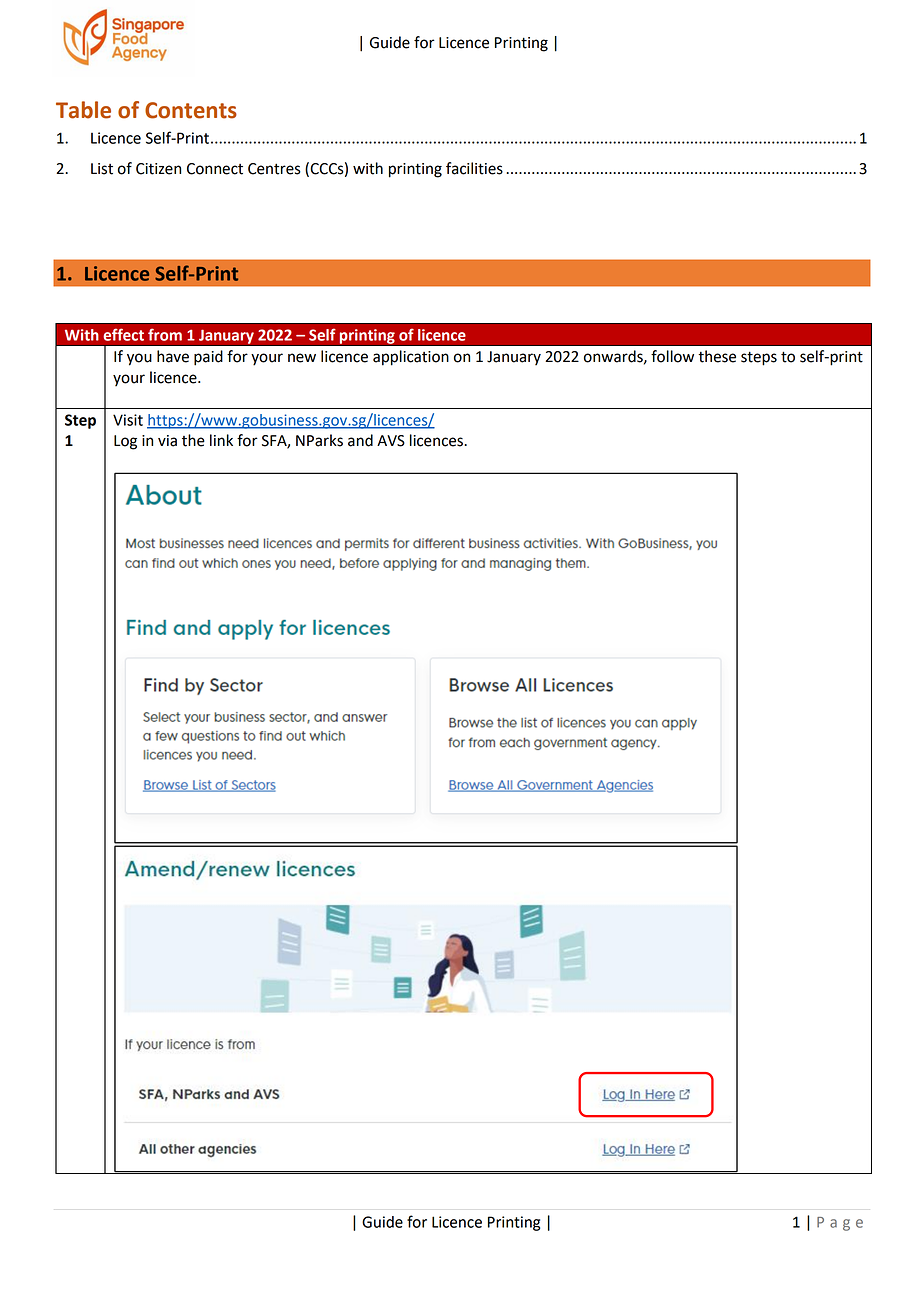 Image resolution: width=924 pixels, height=1308 pixels. I want to click on Centres, so click(274, 169).
